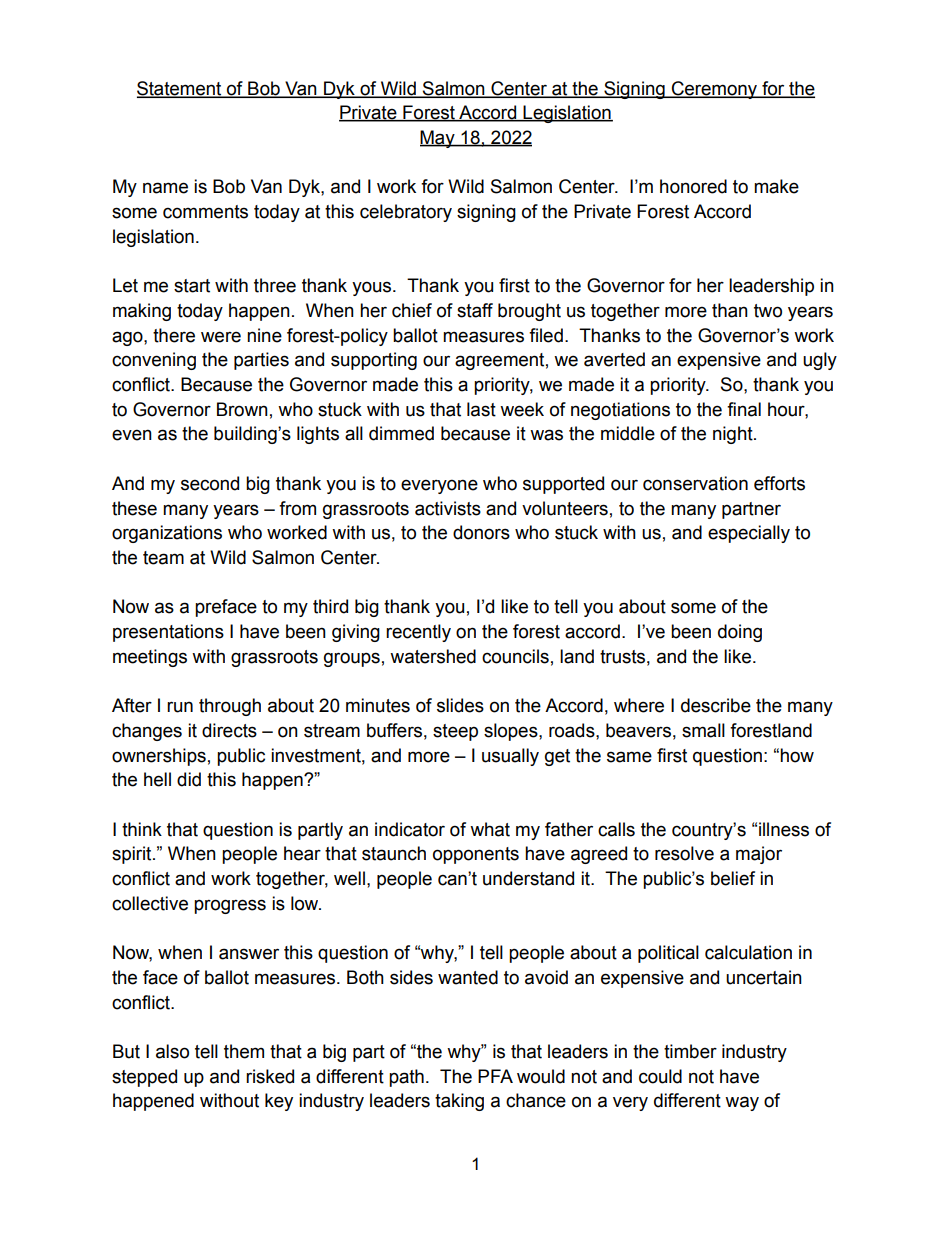 The width and height of the document is (952, 1233). What do you see at coordinates (481, 409) in the document?
I see `last` at bounding box center [481, 409].
